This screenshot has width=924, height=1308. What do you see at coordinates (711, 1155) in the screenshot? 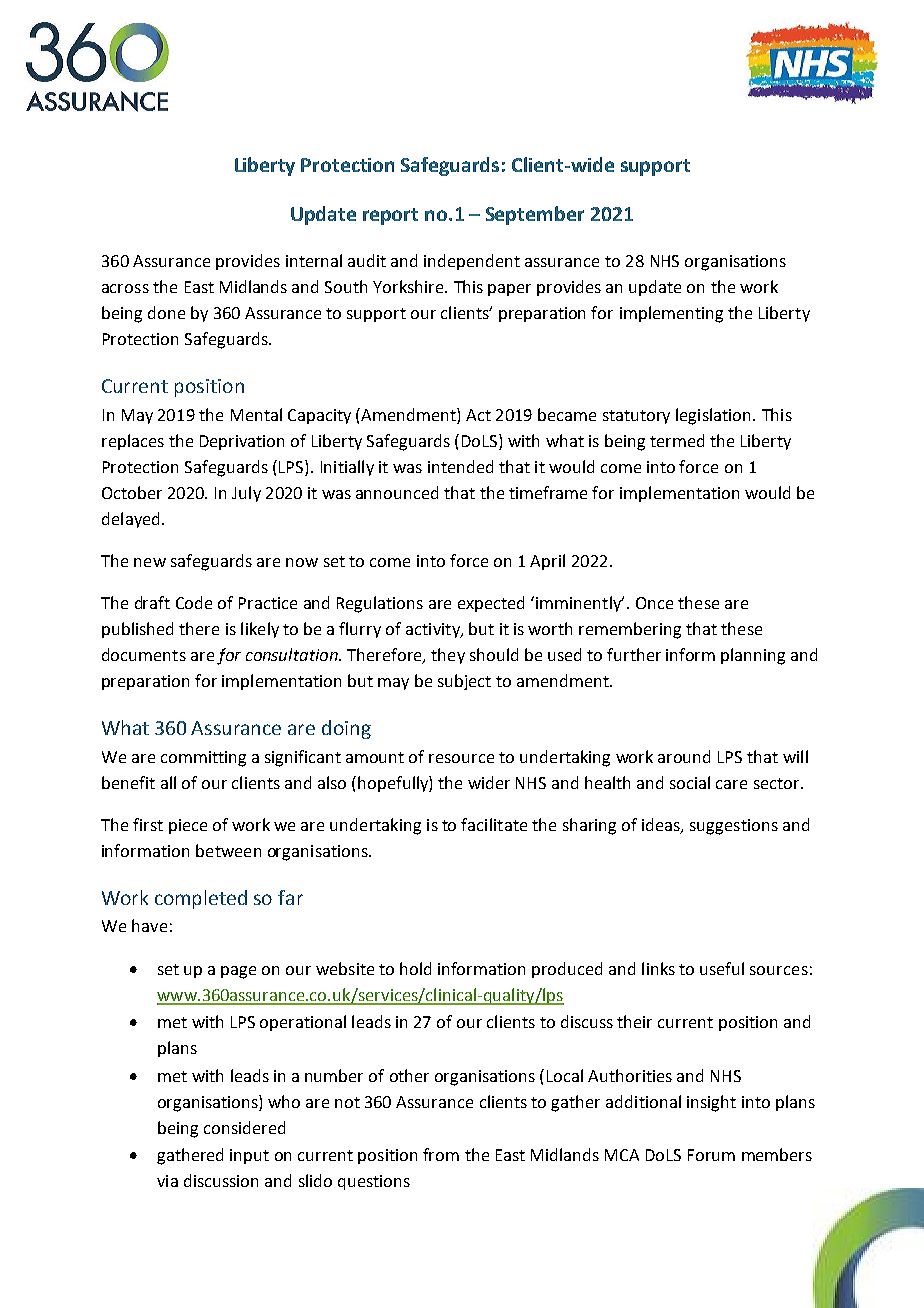
I see `Forum` at bounding box center [711, 1155].
